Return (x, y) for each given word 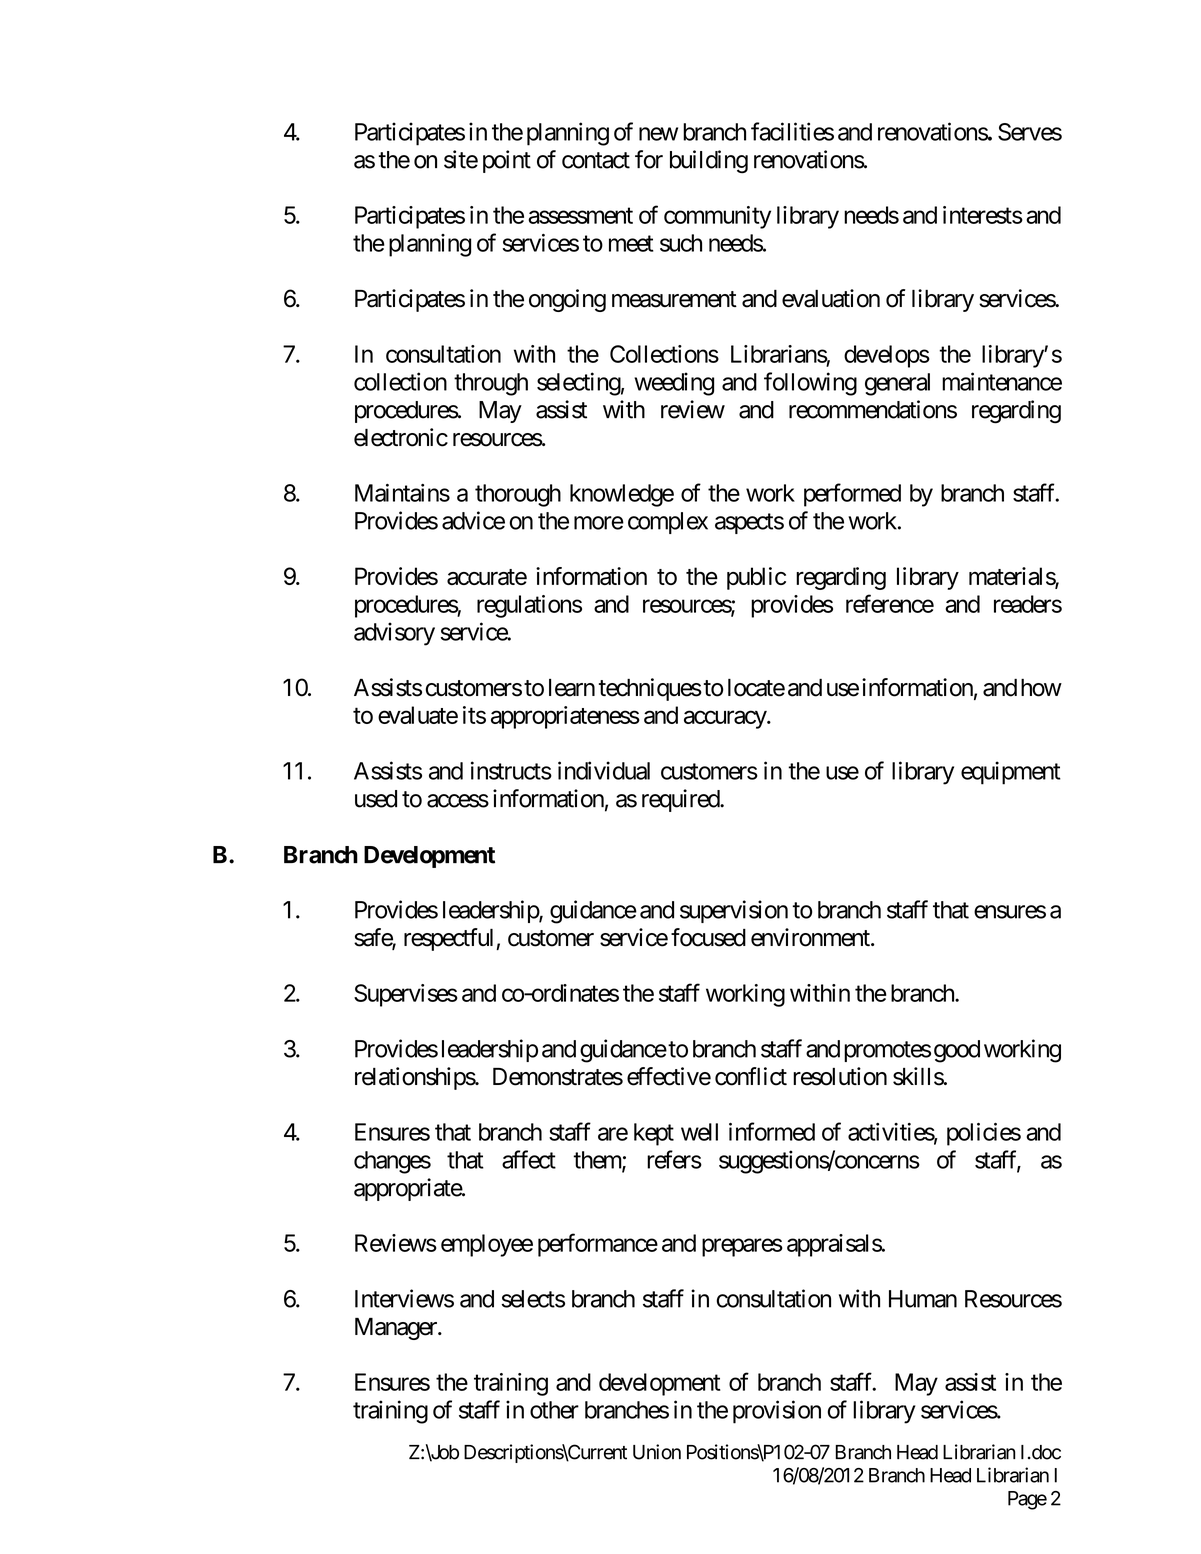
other (554, 1410)
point (507, 161)
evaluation (831, 298)
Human (923, 1299)
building (709, 162)
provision (777, 1412)
